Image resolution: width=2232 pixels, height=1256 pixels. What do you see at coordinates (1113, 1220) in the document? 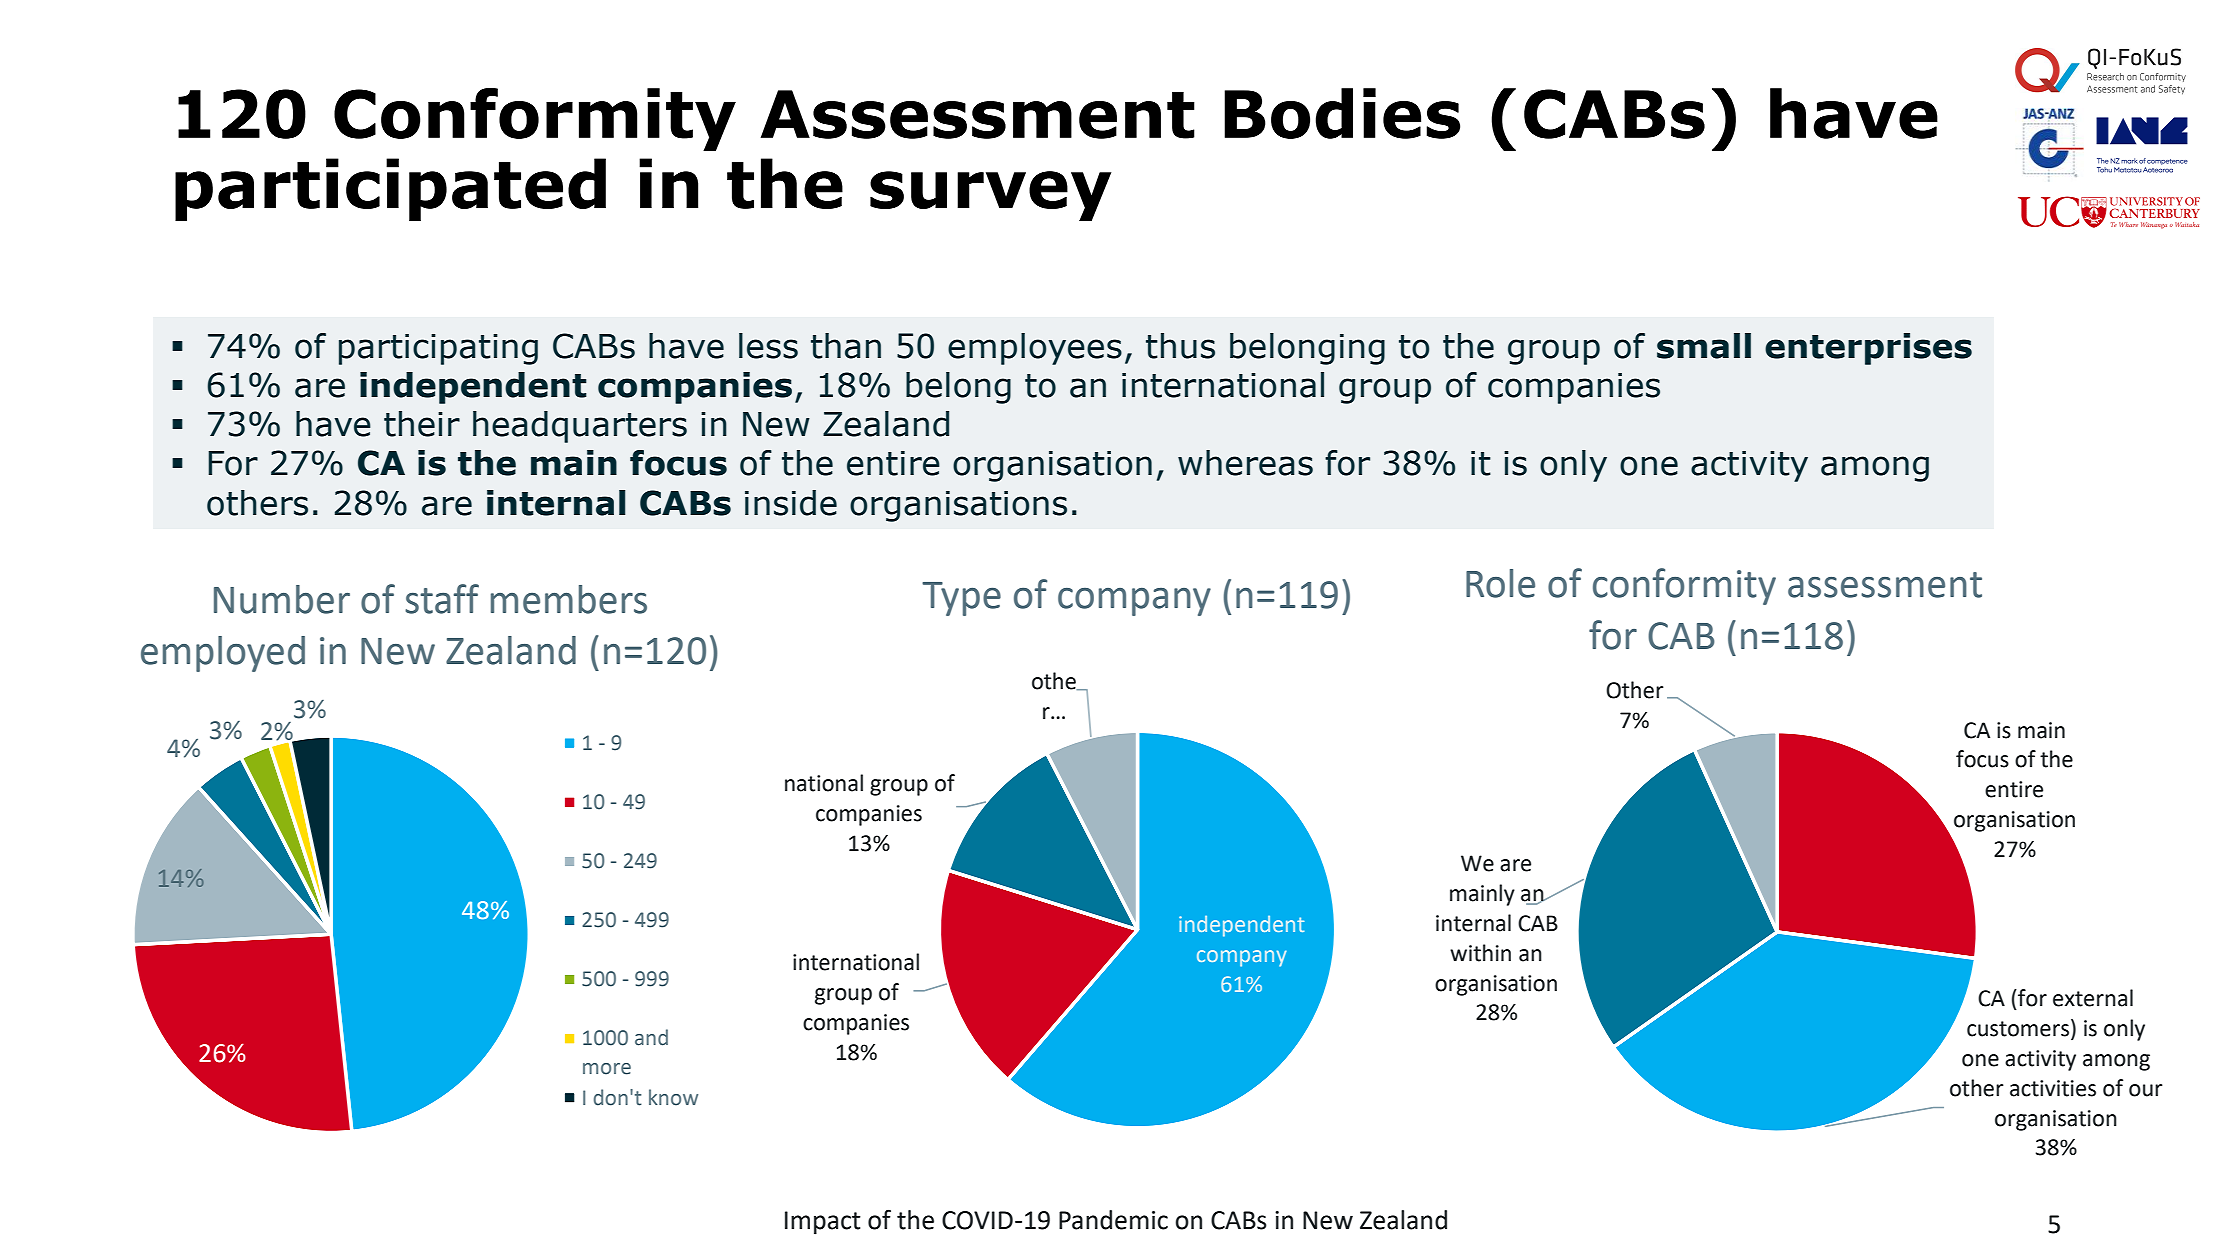
I see `Pandemic` at bounding box center [1113, 1220].
